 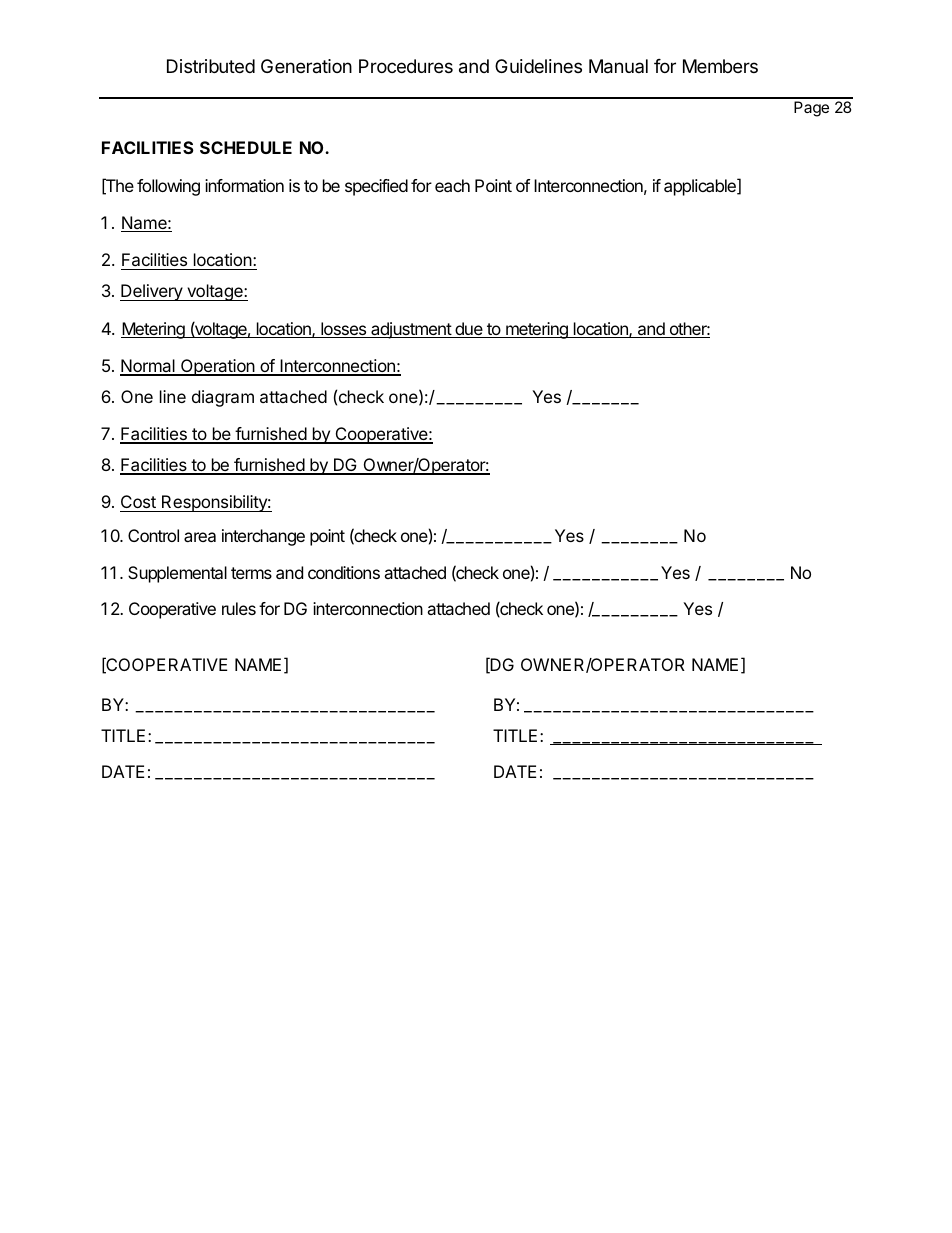 I want to click on Operation, so click(x=218, y=367).
